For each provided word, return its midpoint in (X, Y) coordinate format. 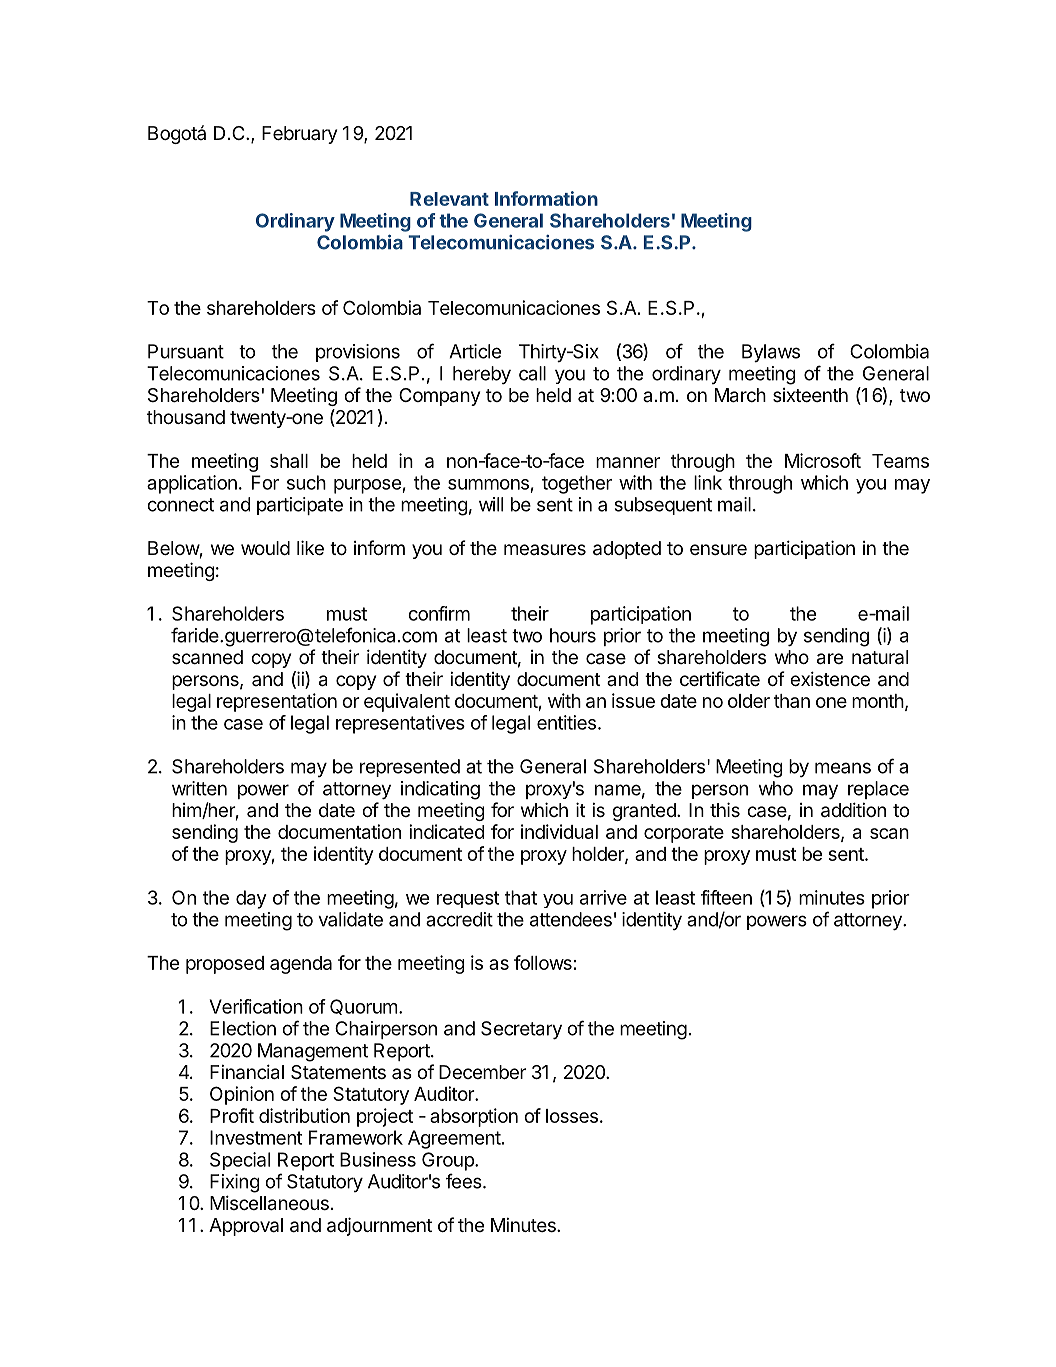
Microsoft (823, 460)
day (251, 899)
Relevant (449, 199)
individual (559, 831)
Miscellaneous (269, 1203)
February (299, 135)
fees (465, 1181)
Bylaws (771, 353)
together (577, 484)
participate (300, 506)
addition (853, 810)
